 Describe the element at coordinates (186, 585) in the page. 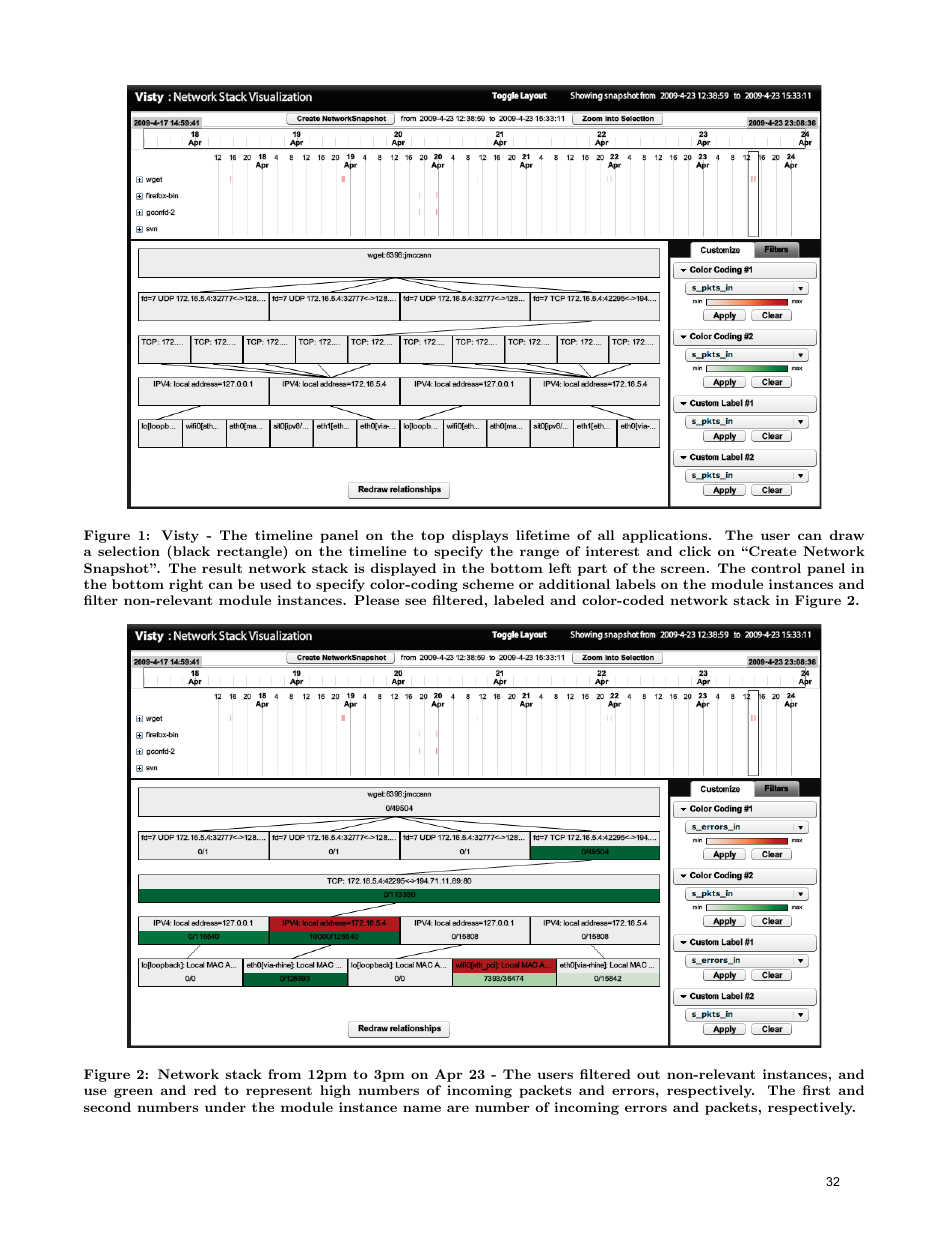

I see `right` at that location.
